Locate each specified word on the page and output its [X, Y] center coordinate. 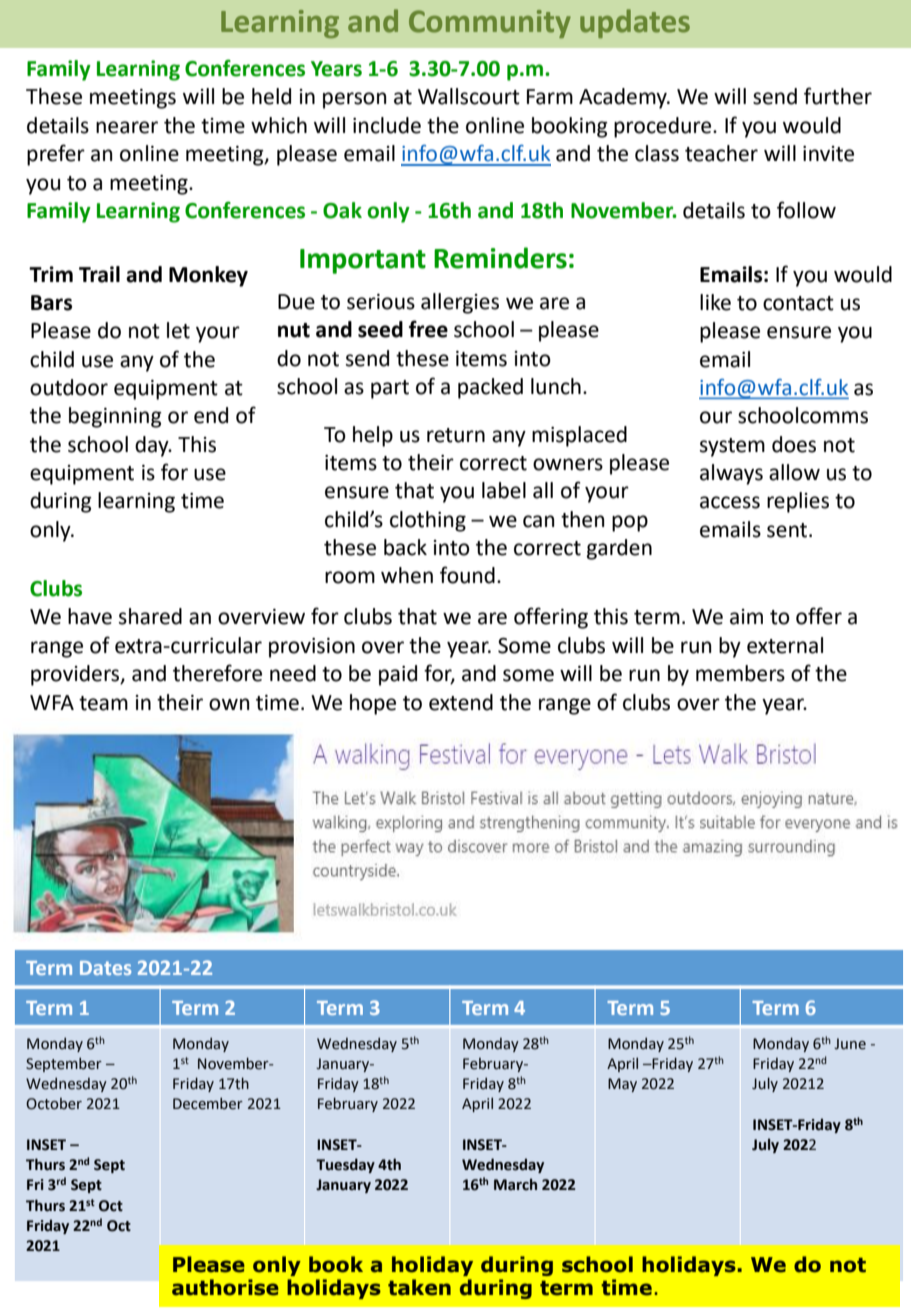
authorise [225, 1287]
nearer [127, 127]
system [732, 447]
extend [461, 702]
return [456, 435]
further [838, 96]
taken [419, 1287]
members [740, 673]
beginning [115, 417]
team [103, 703]
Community [490, 24]
